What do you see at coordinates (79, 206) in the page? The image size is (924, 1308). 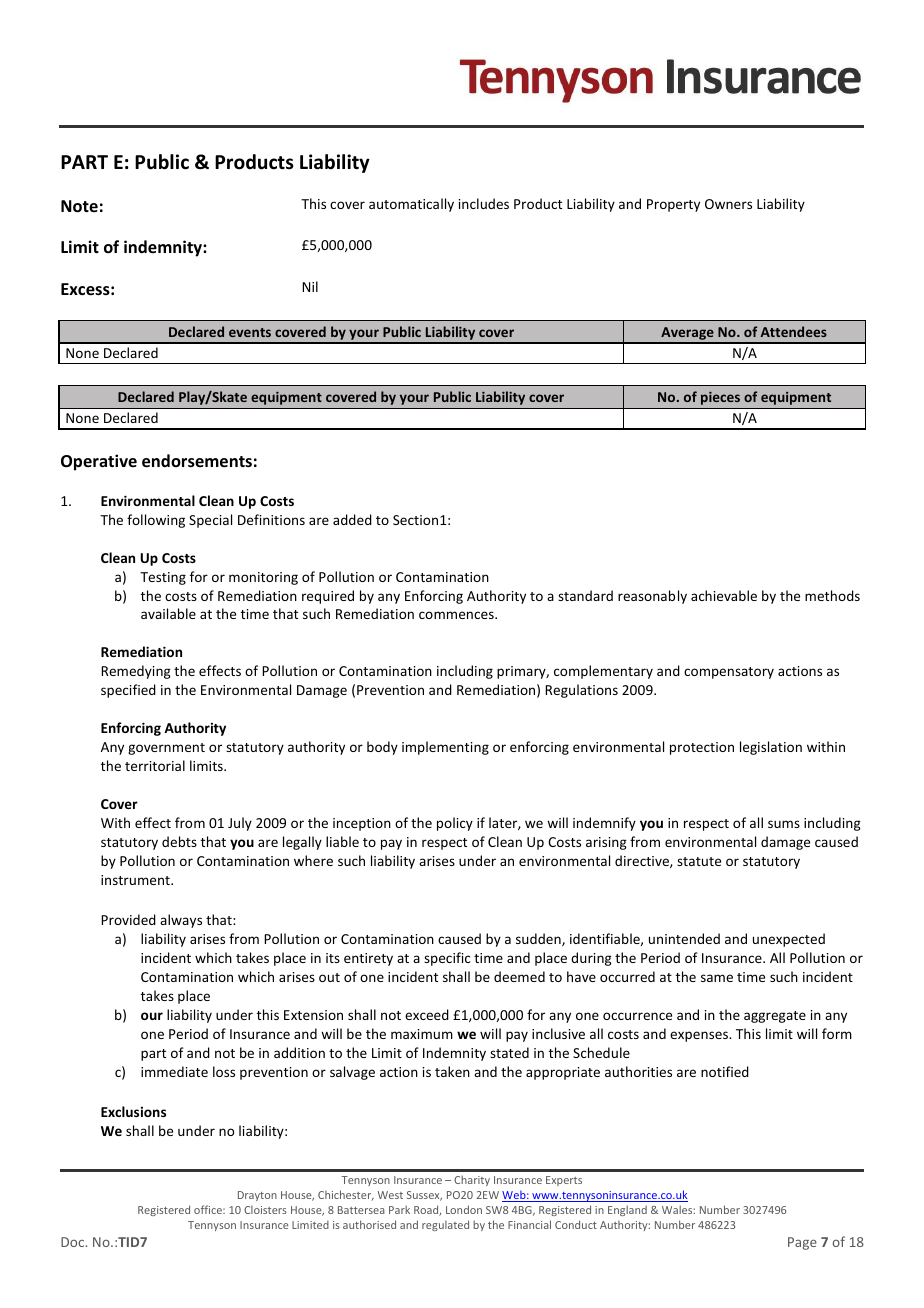 I see `Note` at bounding box center [79, 206].
